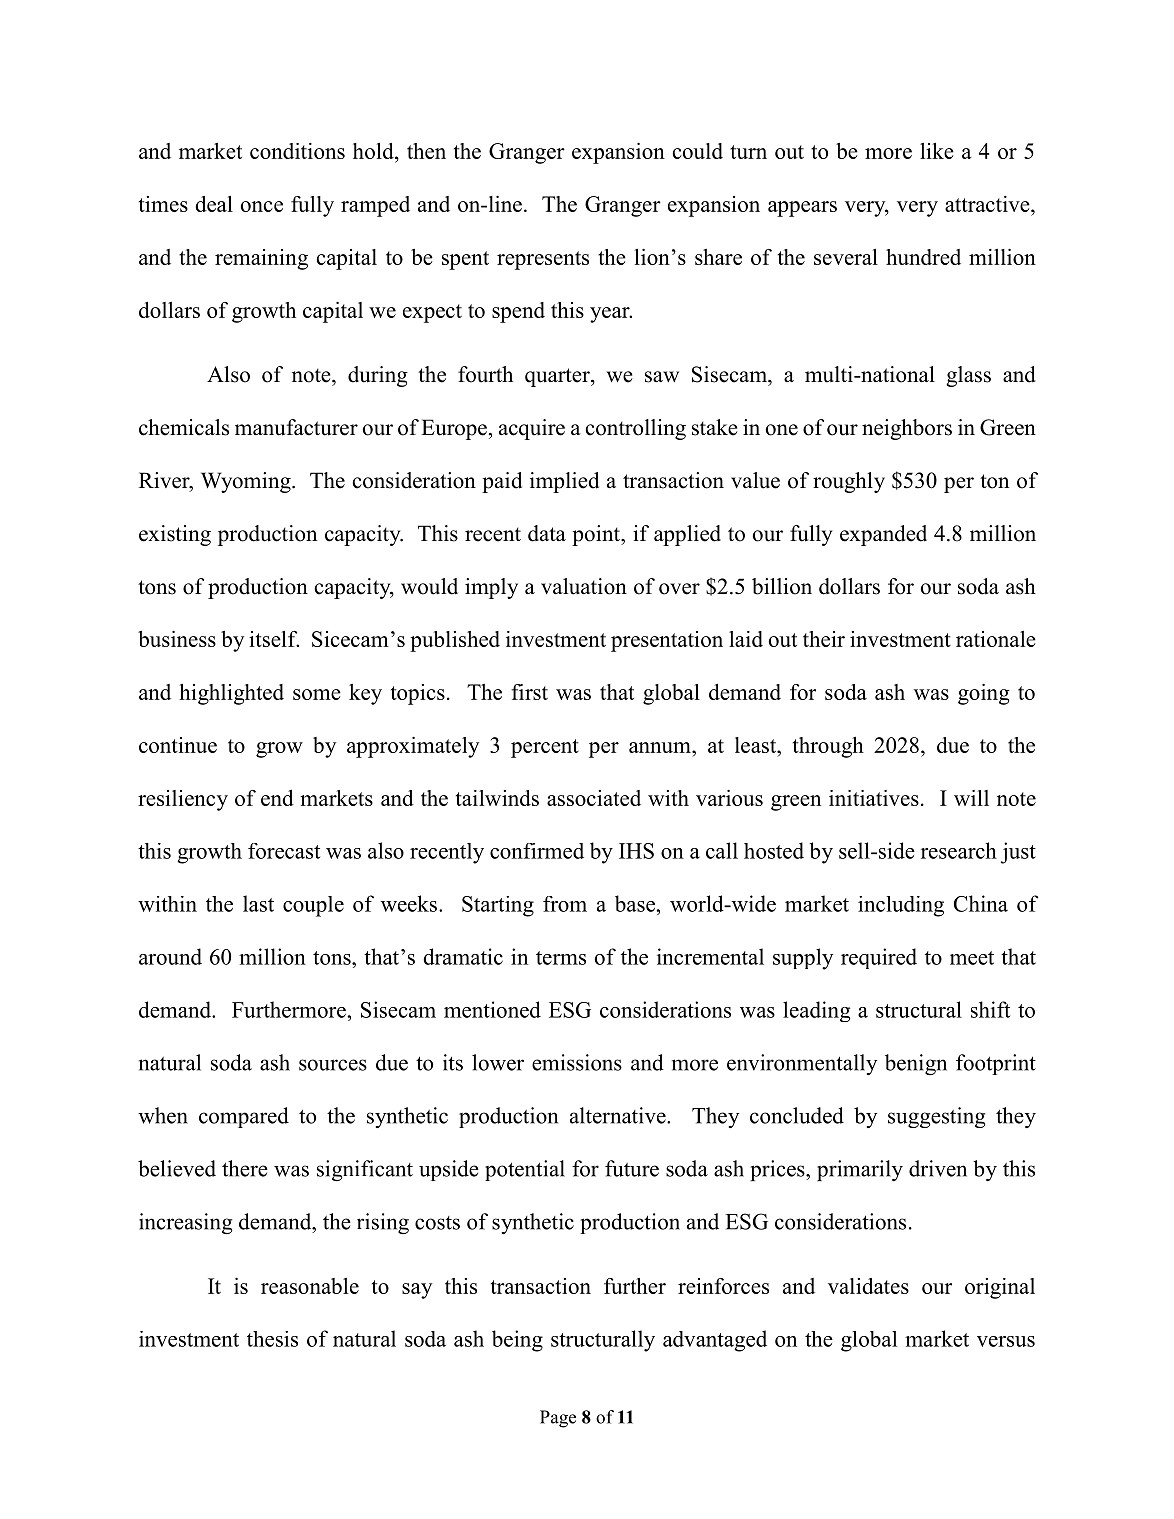 Image resolution: width=1174 pixels, height=1519 pixels. What do you see at coordinates (1006, 1341) in the screenshot?
I see `versus` at bounding box center [1006, 1341].
